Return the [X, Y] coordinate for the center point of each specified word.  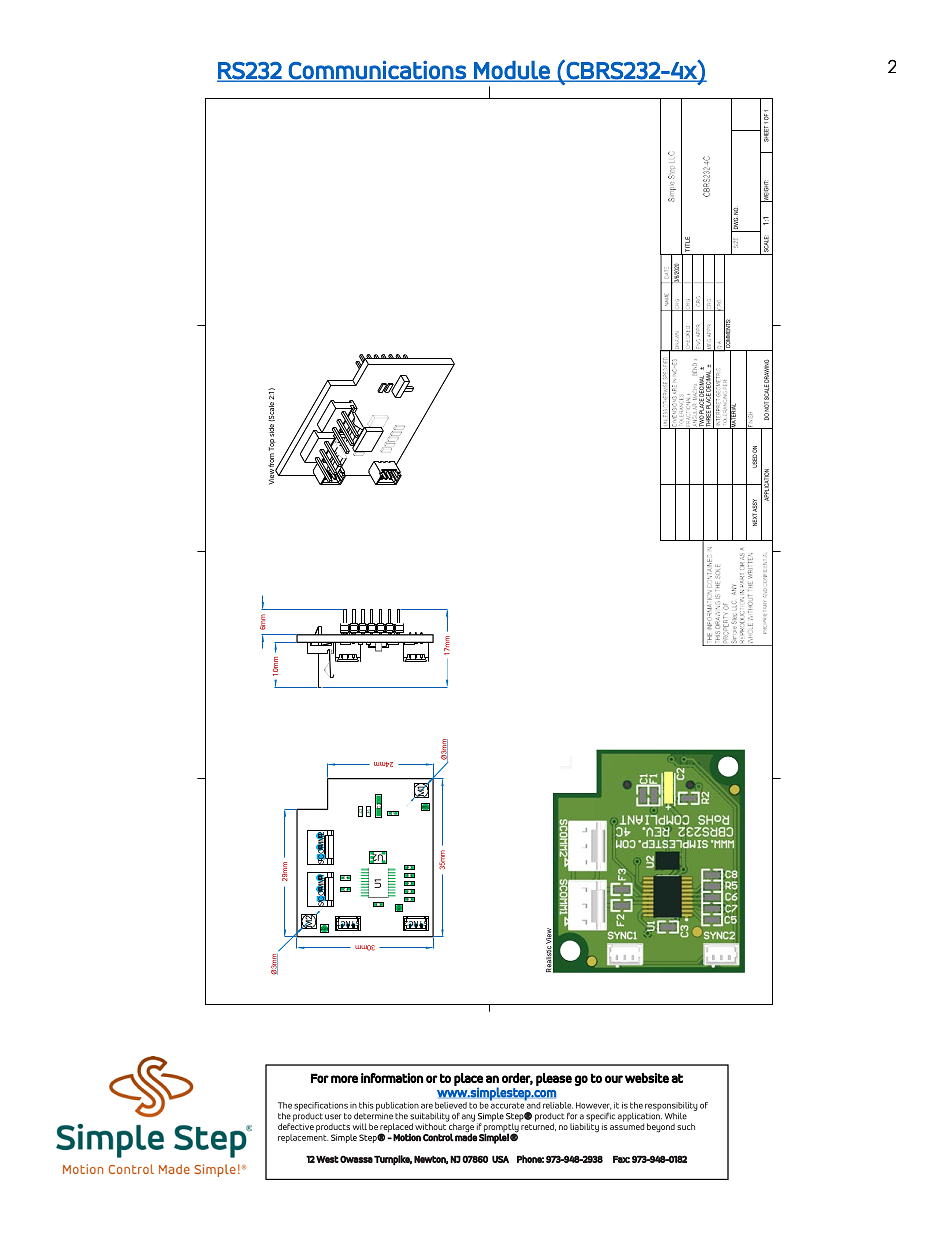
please [554, 1079]
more [344, 1079]
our [614, 1079]
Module [512, 71]
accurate [508, 1104]
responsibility [671, 1106]
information [392, 1078]
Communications [377, 71]
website [647, 1078]
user [333, 1117]
